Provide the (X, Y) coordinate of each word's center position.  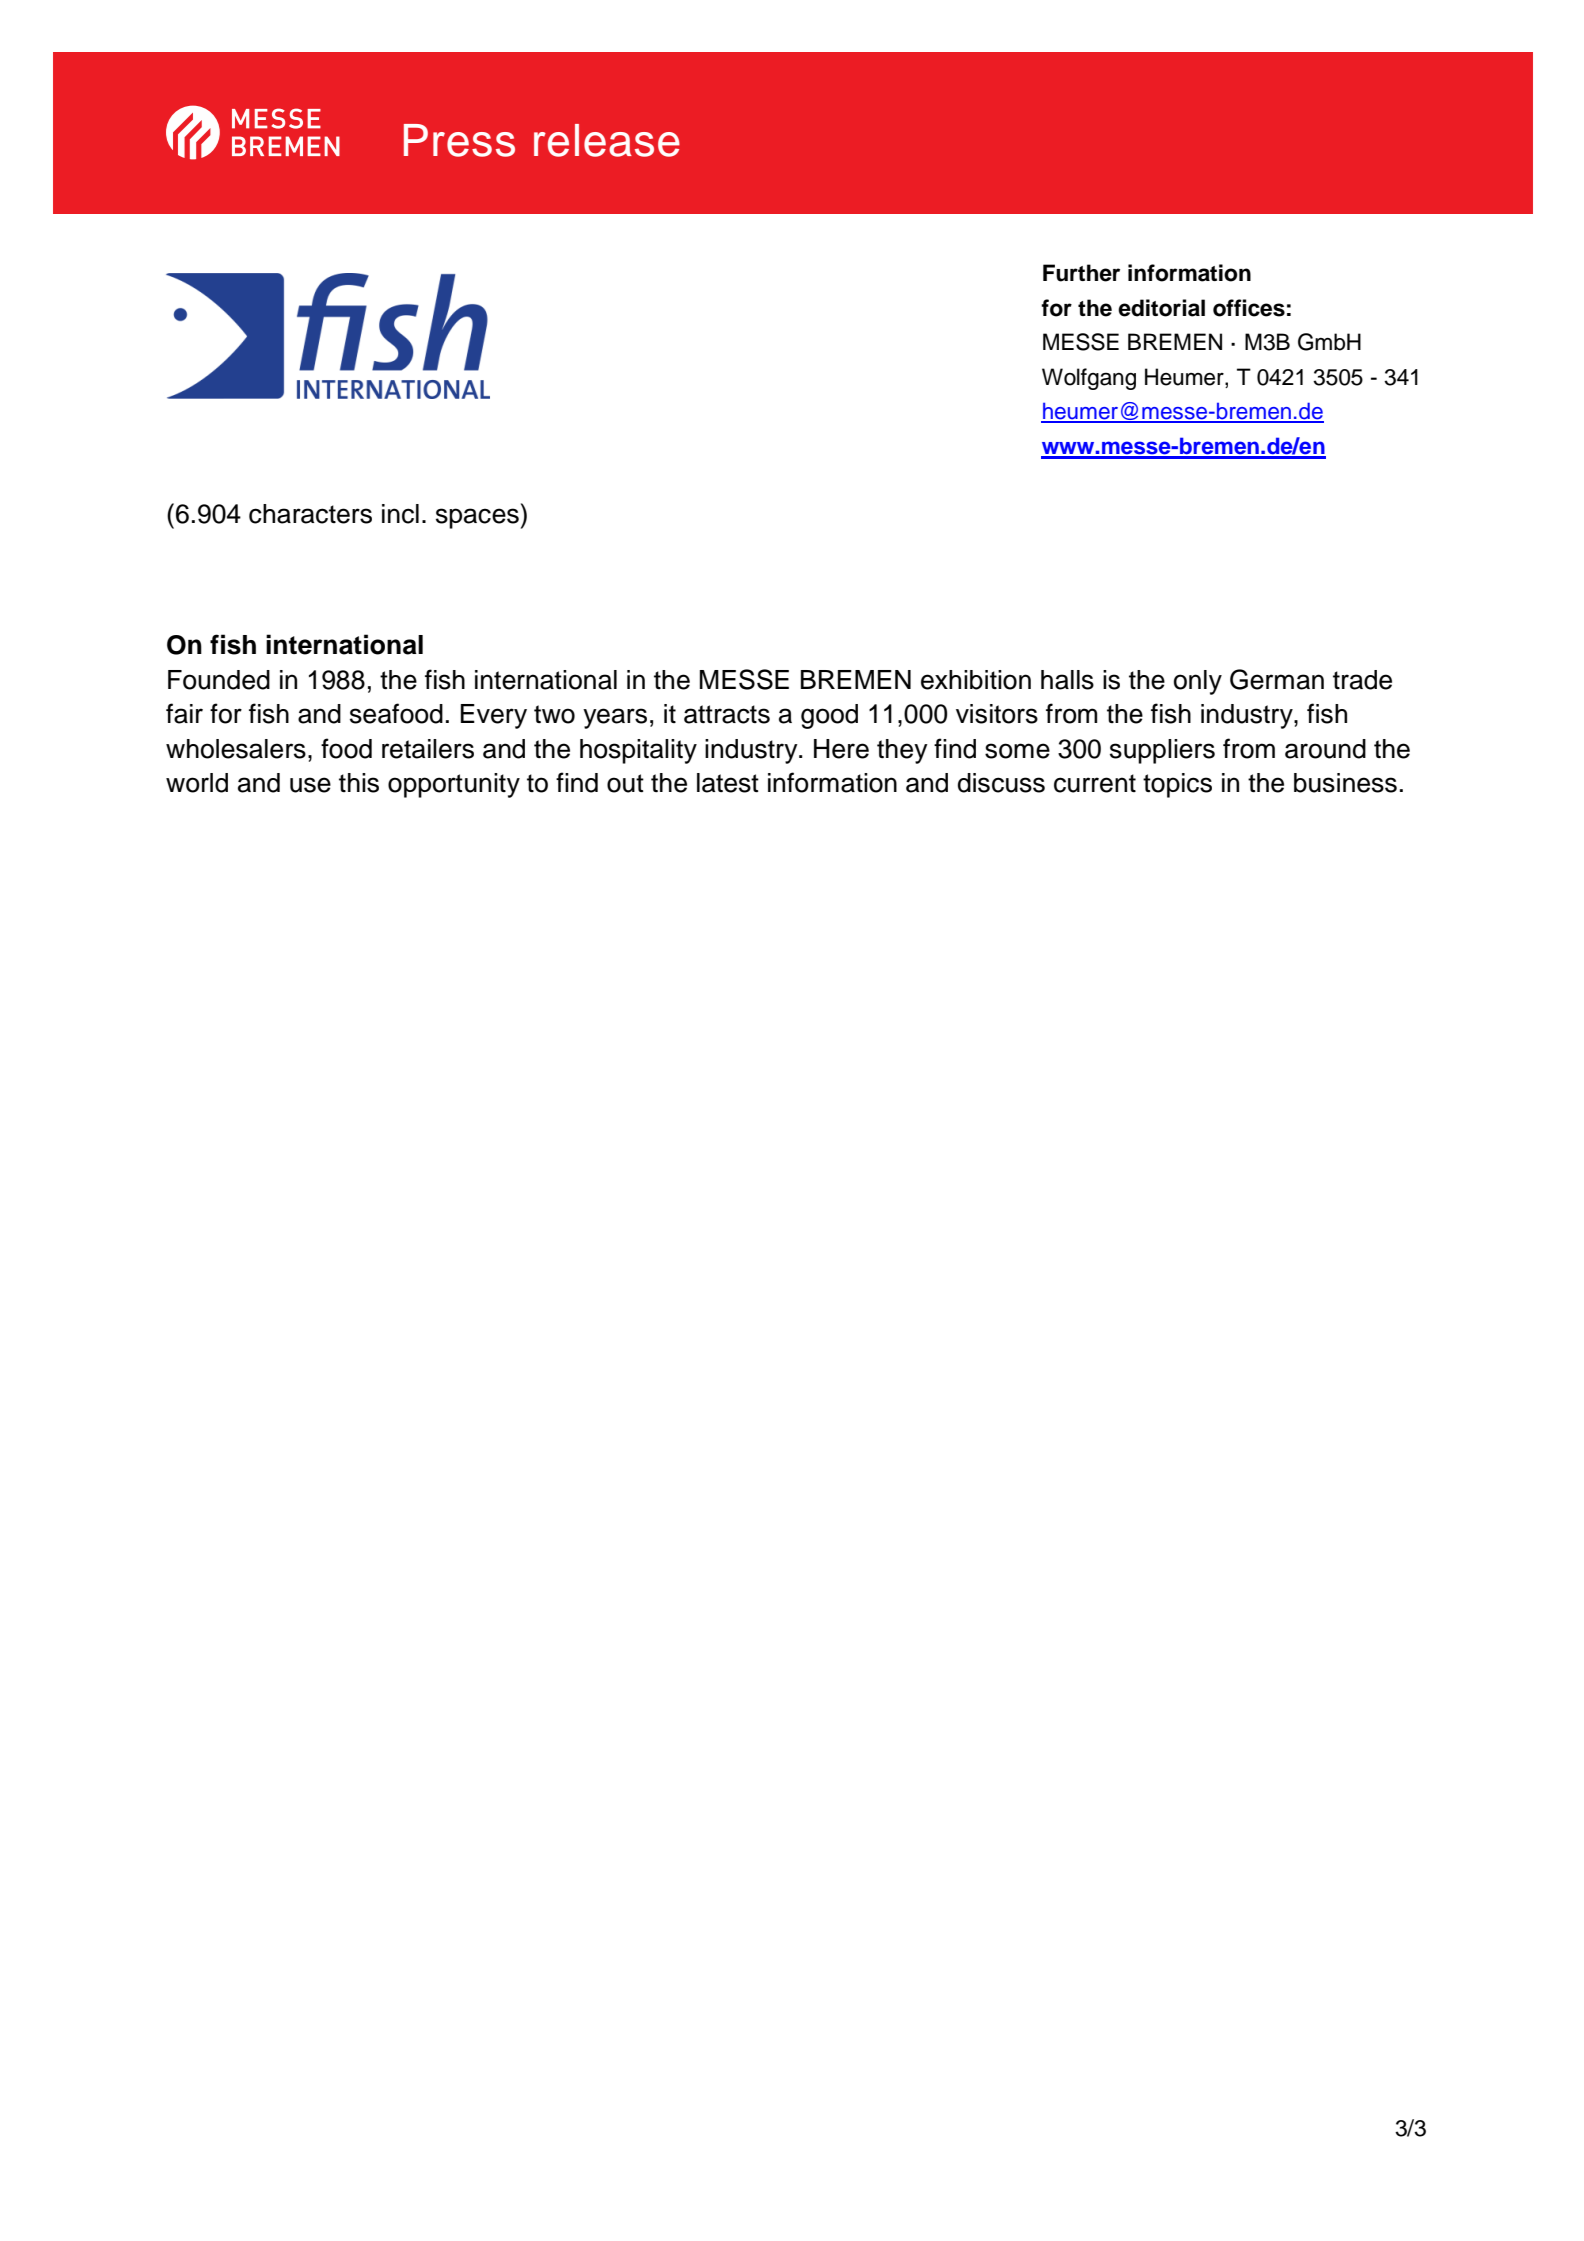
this (359, 783)
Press (459, 140)
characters (310, 514)
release (607, 140)
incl (400, 514)
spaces (477, 518)
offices (1249, 308)
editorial (1161, 308)
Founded (219, 680)
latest (728, 783)
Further (1081, 273)
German (1277, 679)
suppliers (1162, 751)
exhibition (976, 680)
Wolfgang (1089, 379)
